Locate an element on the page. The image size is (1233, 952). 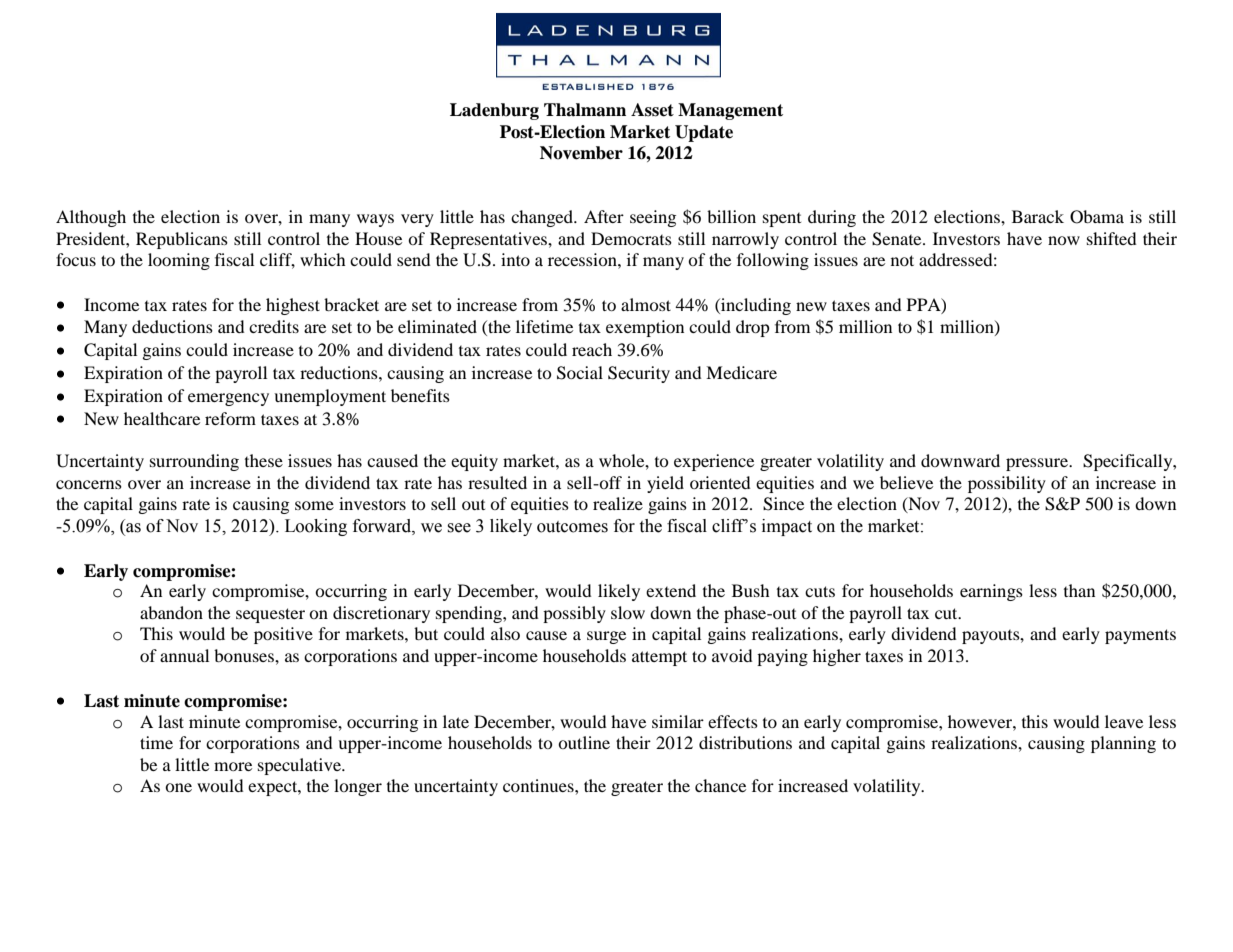
more is located at coordinates (233, 766).
